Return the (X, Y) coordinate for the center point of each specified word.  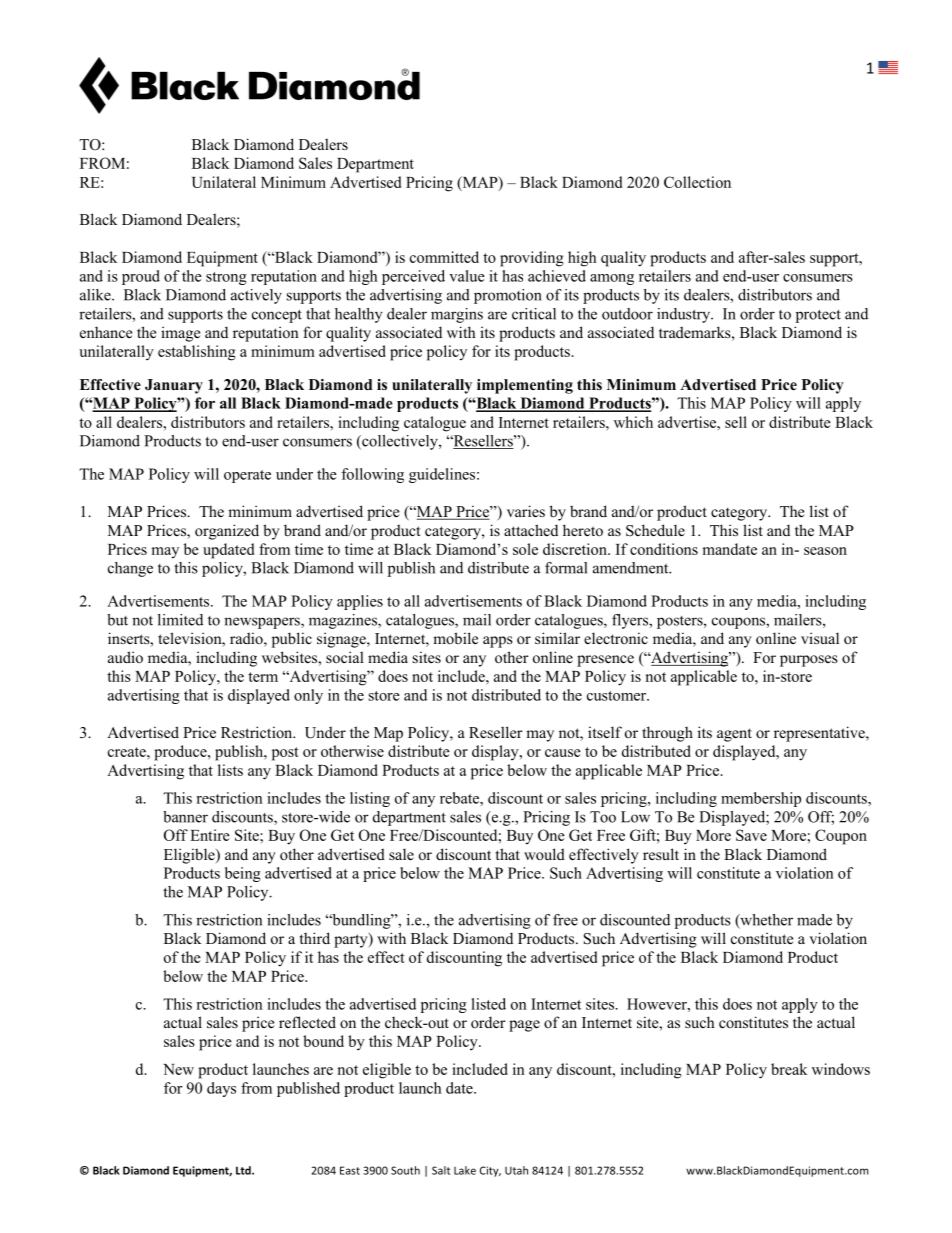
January (174, 386)
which (633, 422)
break (789, 1069)
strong (226, 278)
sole (525, 549)
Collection (697, 182)
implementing (525, 386)
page (524, 1026)
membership (761, 799)
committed (444, 257)
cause (563, 753)
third (315, 938)
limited (180, 620)
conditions (664, 549)
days (221, 1089)
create (128, 752)
